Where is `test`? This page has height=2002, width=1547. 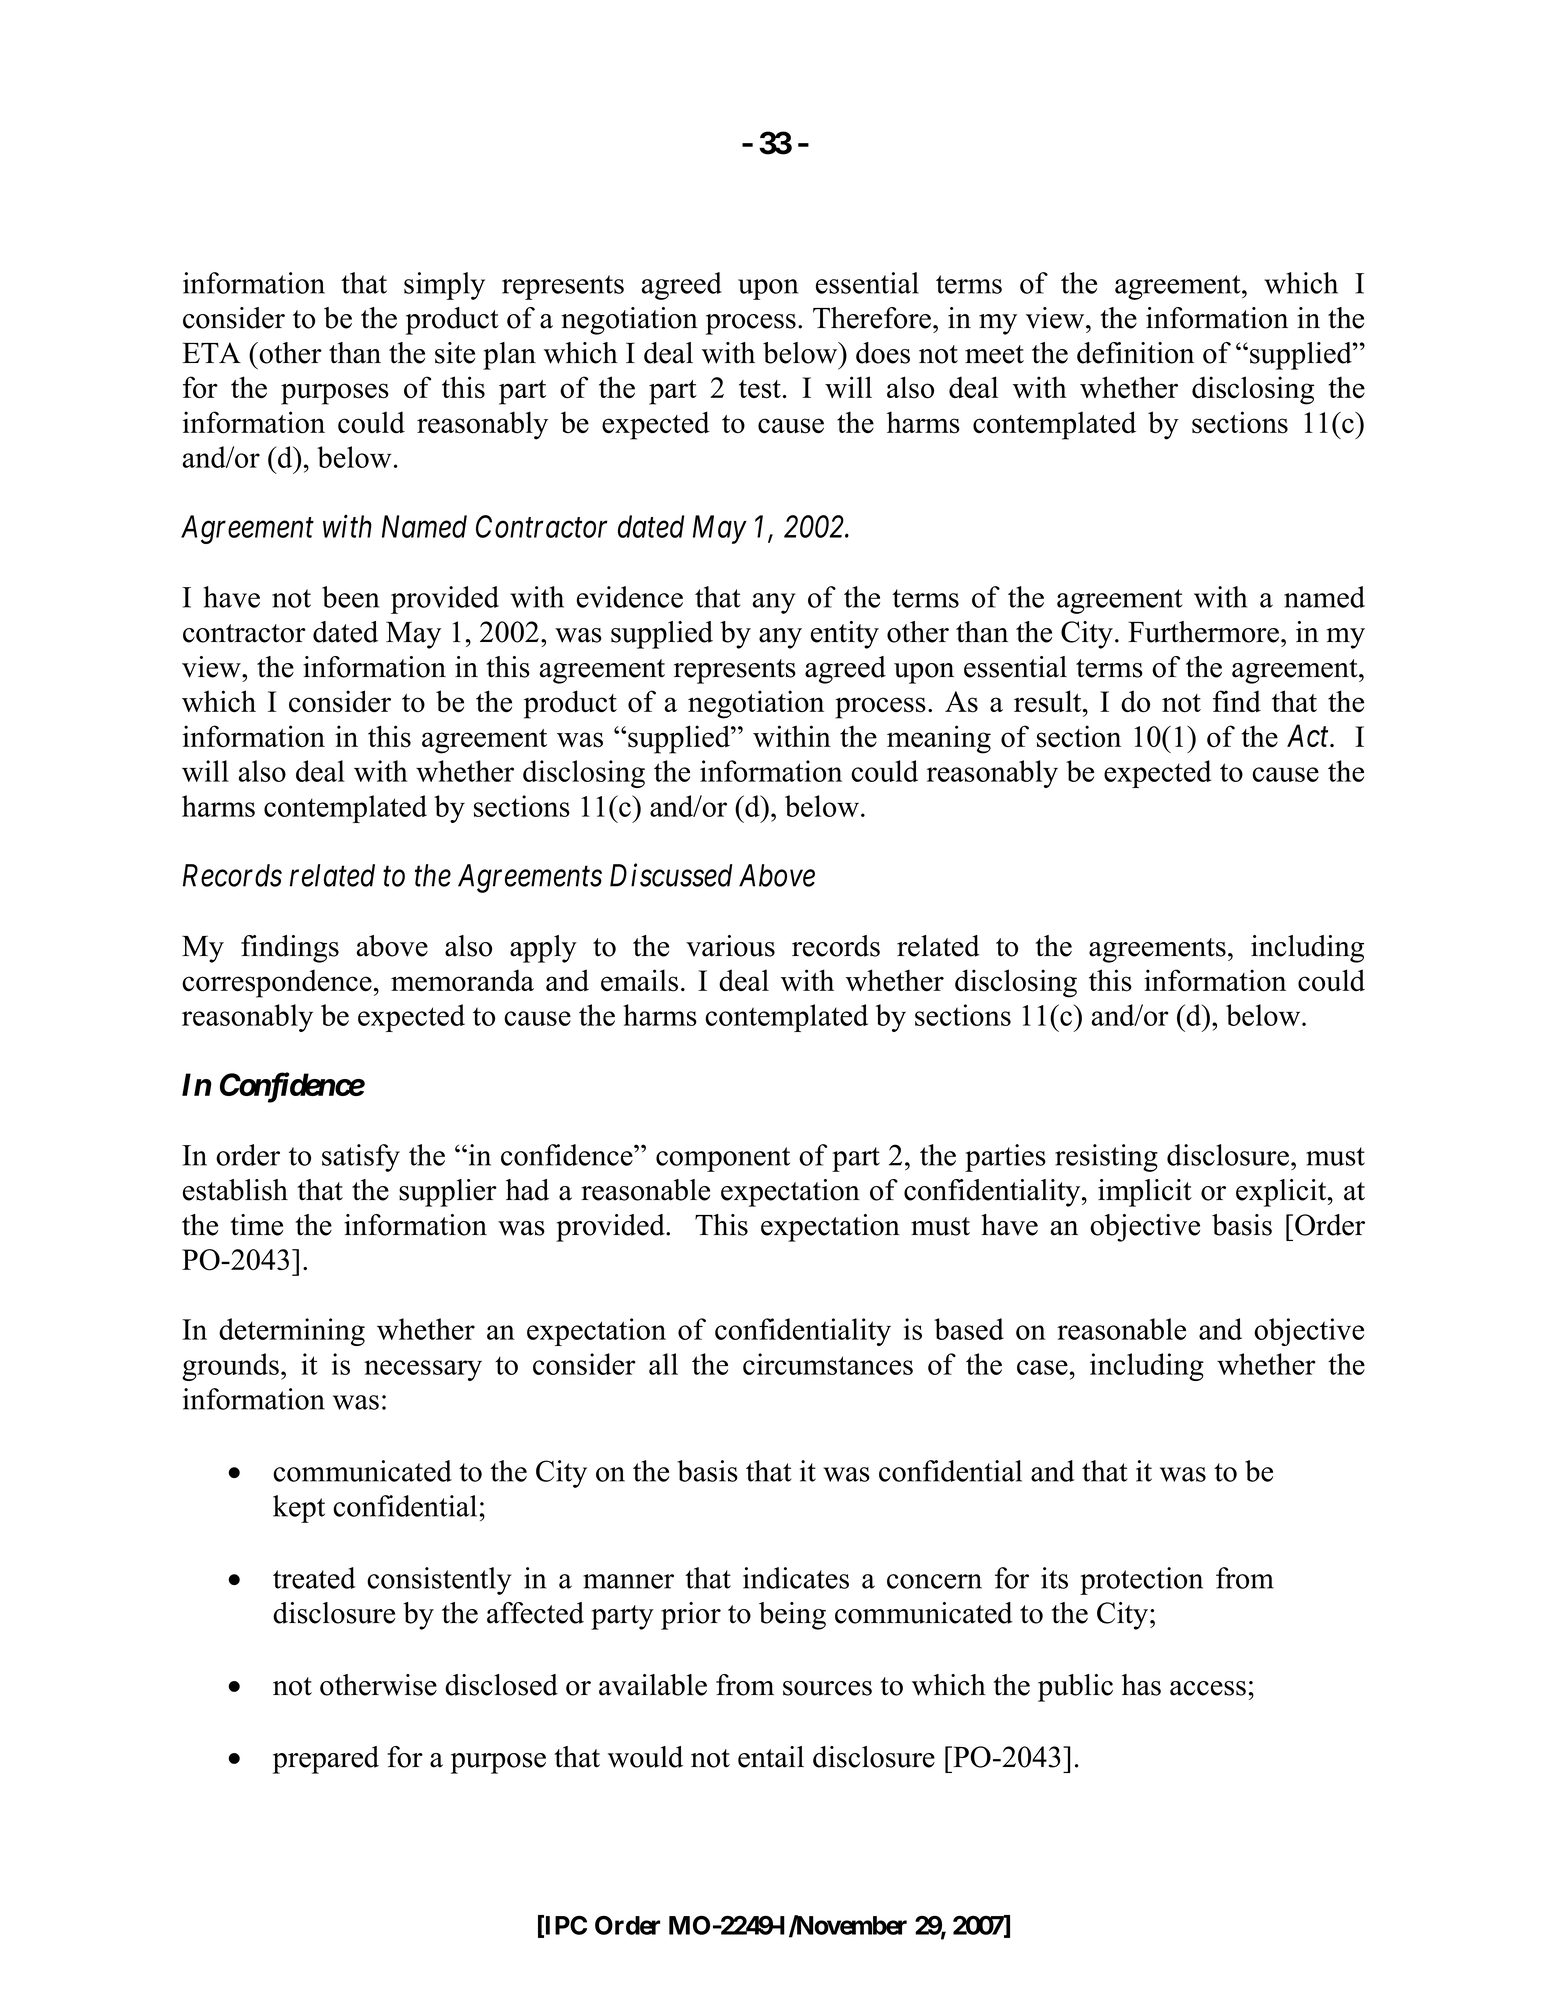
test is located at coordinates (760, 389).
